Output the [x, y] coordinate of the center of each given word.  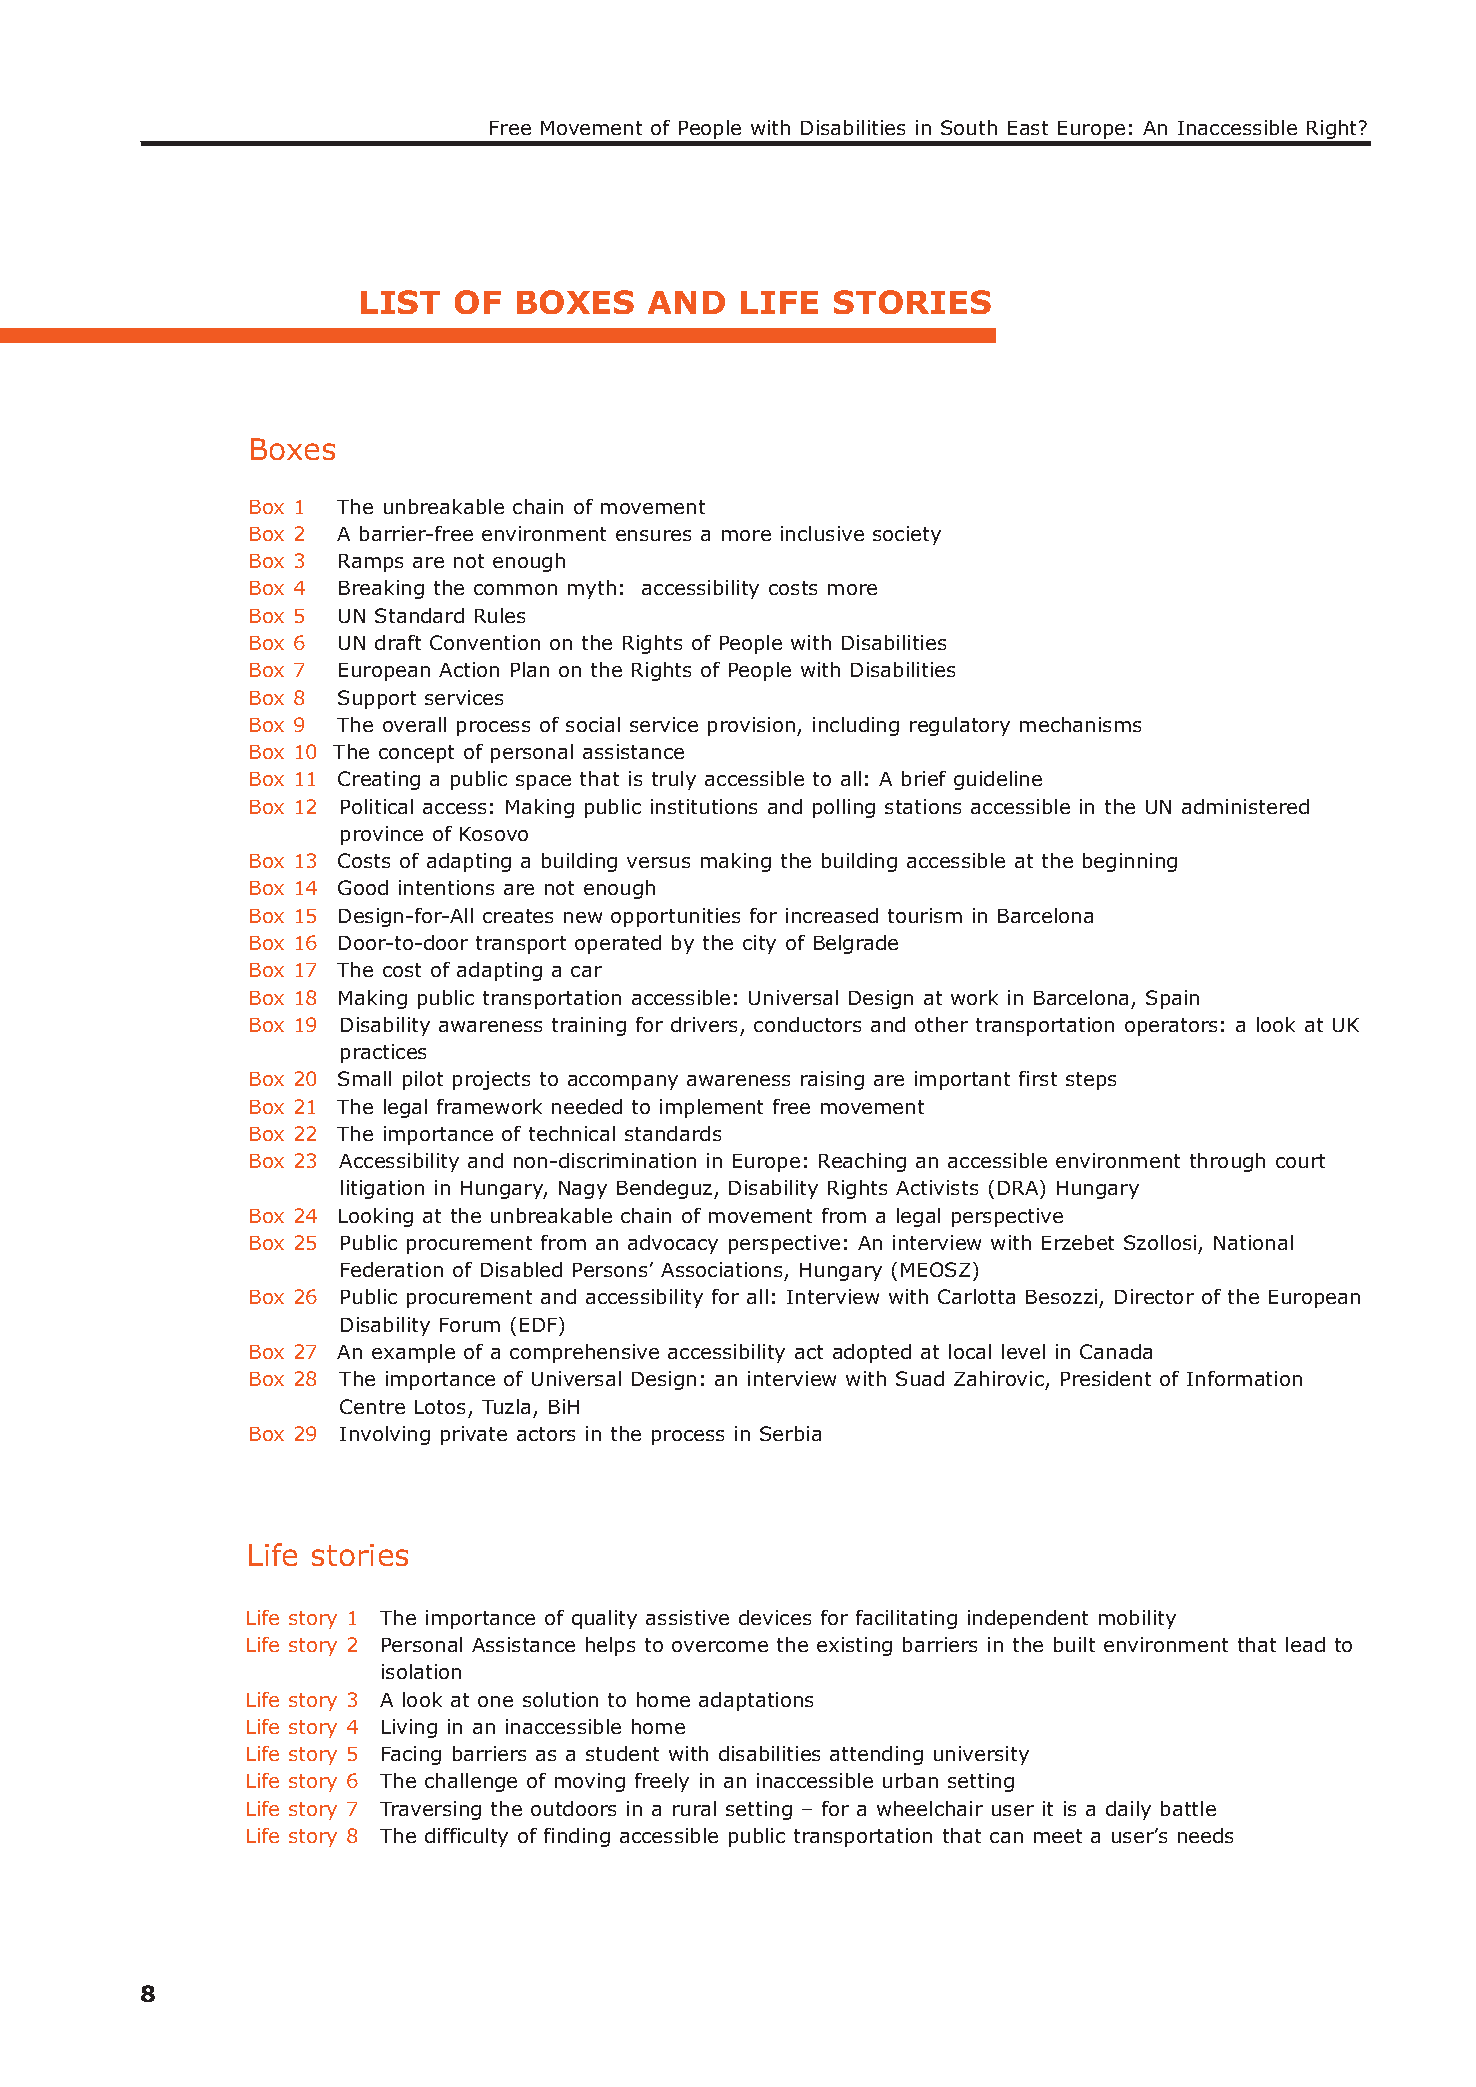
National [1253, 1242]
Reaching [862, 1162]
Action [469, 669]
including [856, 726]
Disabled [521, 1269]
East [1028, 128]
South [969, 127]
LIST [400, 302]
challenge [471, 1782]
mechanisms [1080, 724]
